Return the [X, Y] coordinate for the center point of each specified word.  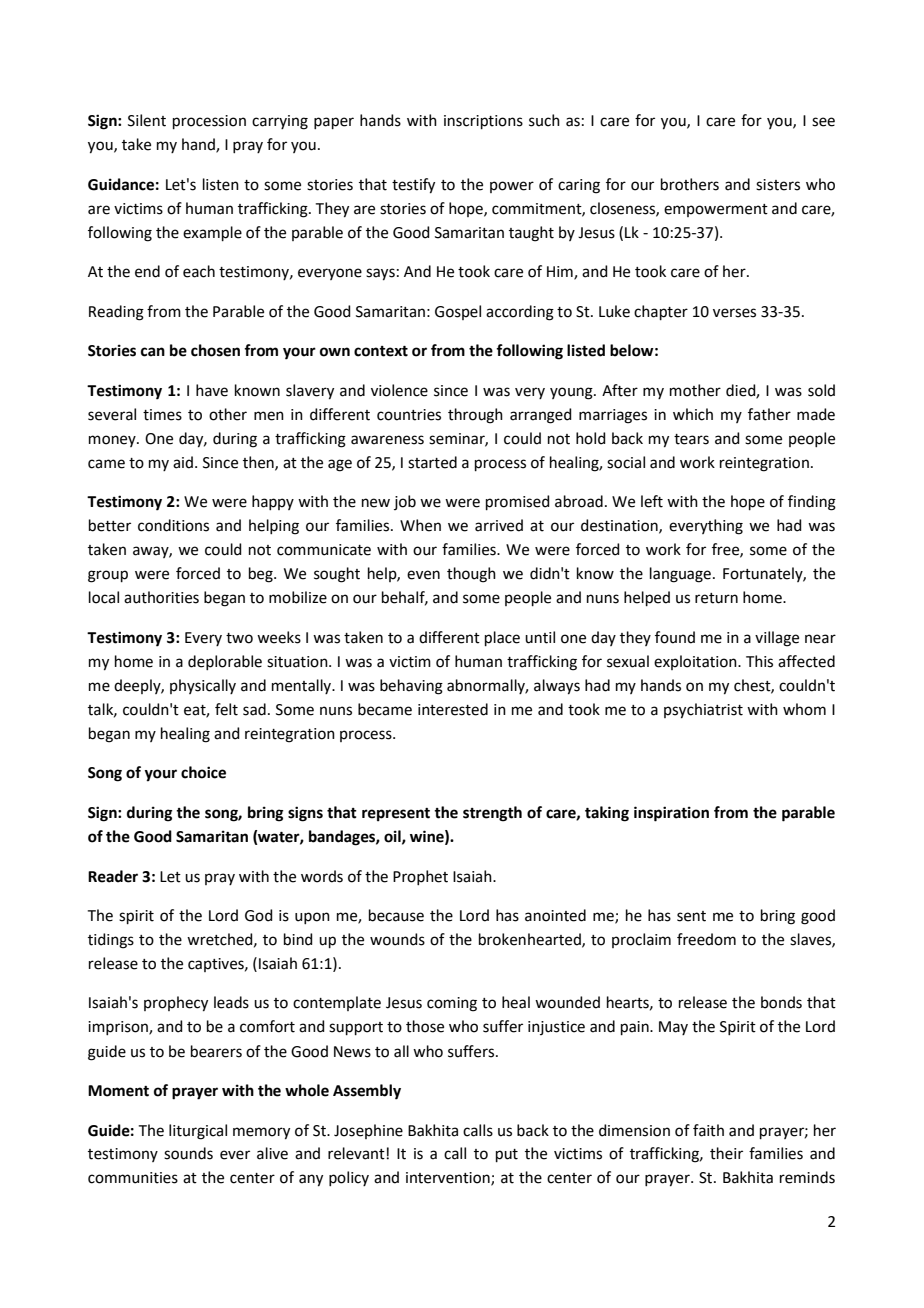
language [680, 575]
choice [203, 772]
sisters [778, 185]
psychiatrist [703, 711]
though [471, 575]
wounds [397, 939]
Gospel [458, 312]
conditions [173, 525]
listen [221, 184]
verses [734, 313]
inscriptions [483, 122]
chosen [215, 350]
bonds [781, 1002]
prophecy [176, 1004]
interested [453, 709]
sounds [188, 1153]
